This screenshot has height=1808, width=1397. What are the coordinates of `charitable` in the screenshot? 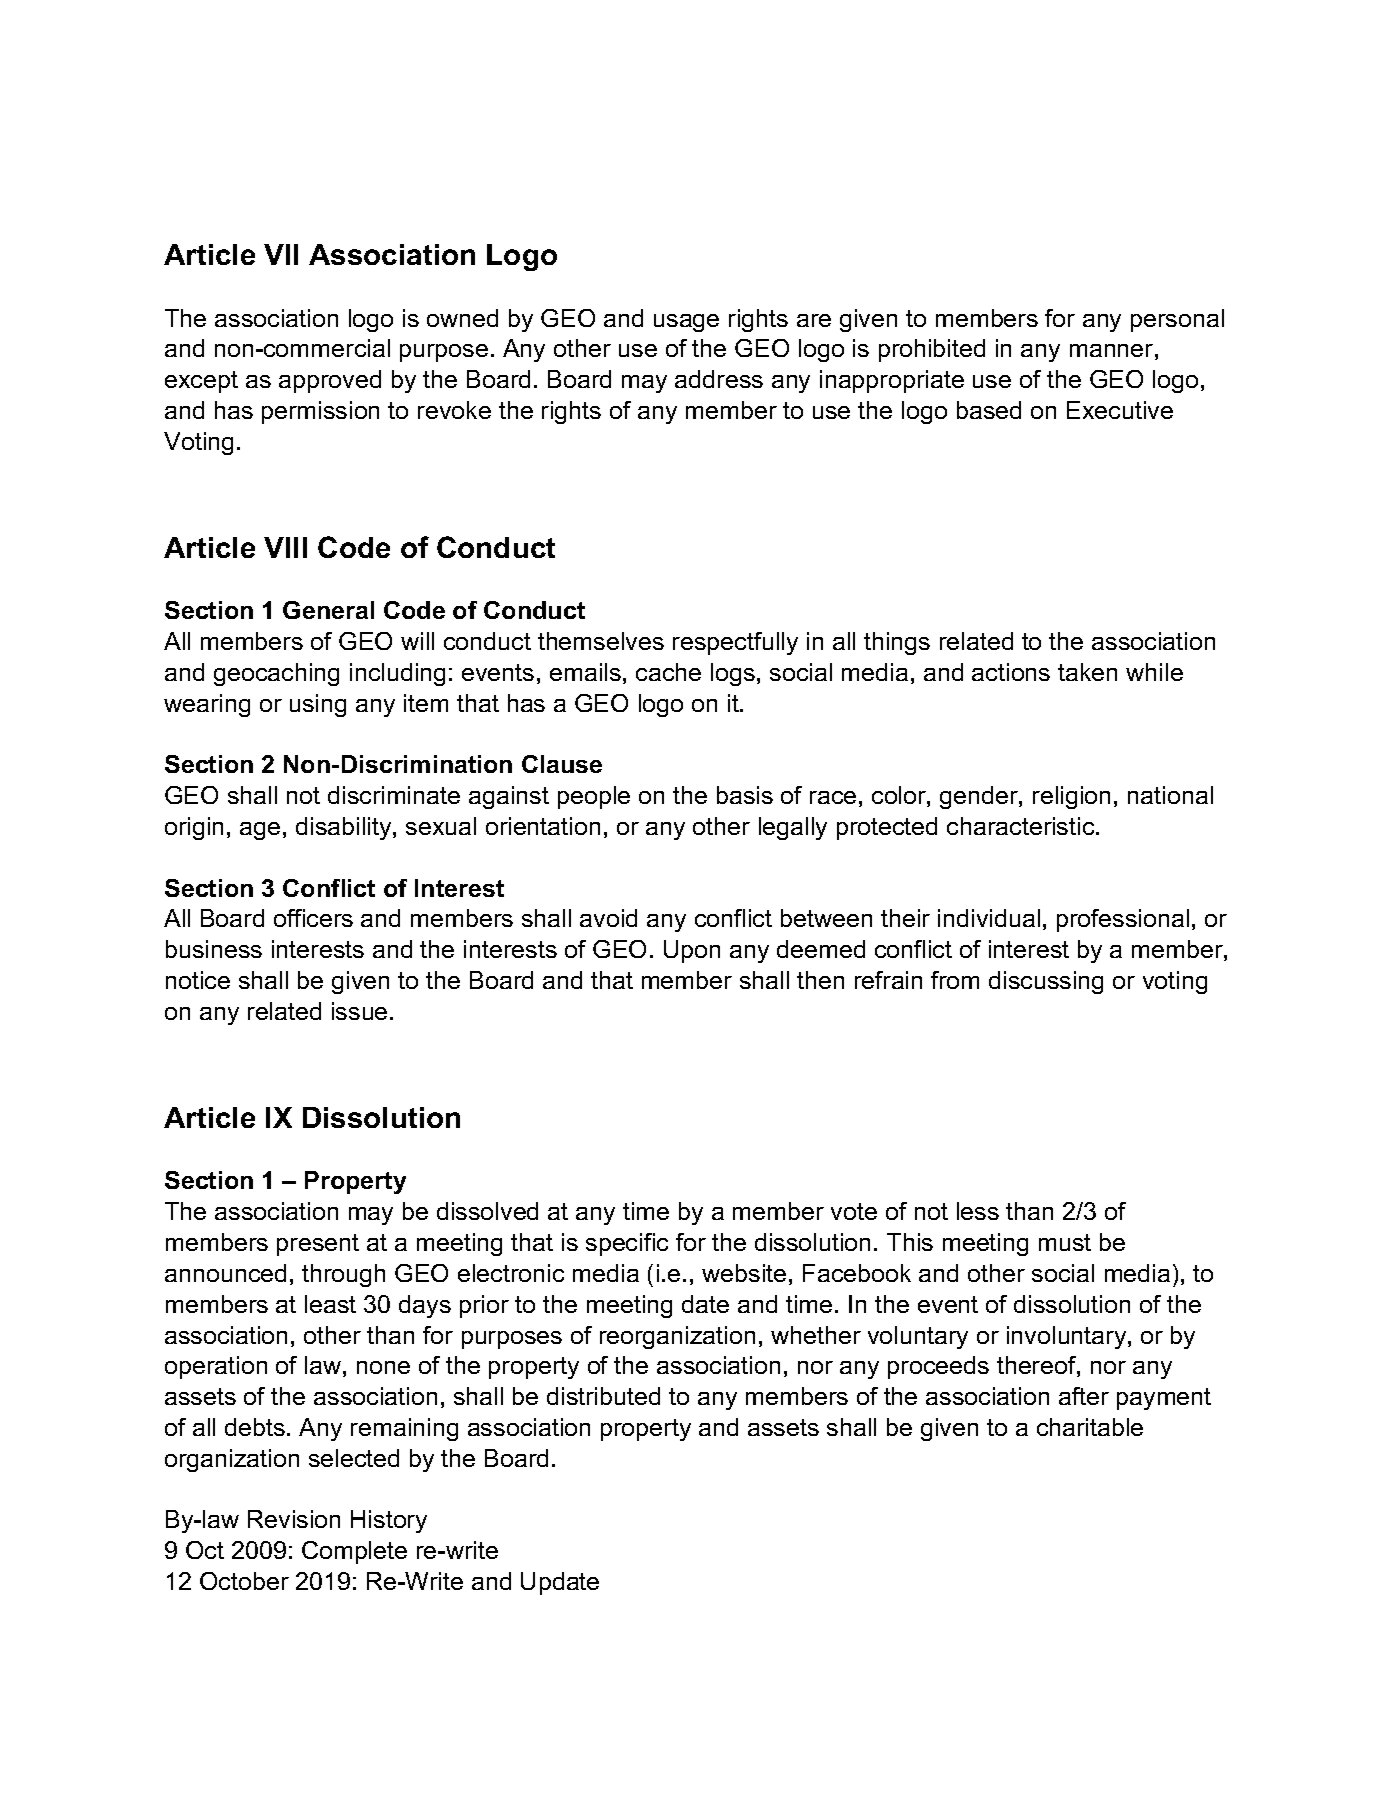 It's located at (1090, 1427).
